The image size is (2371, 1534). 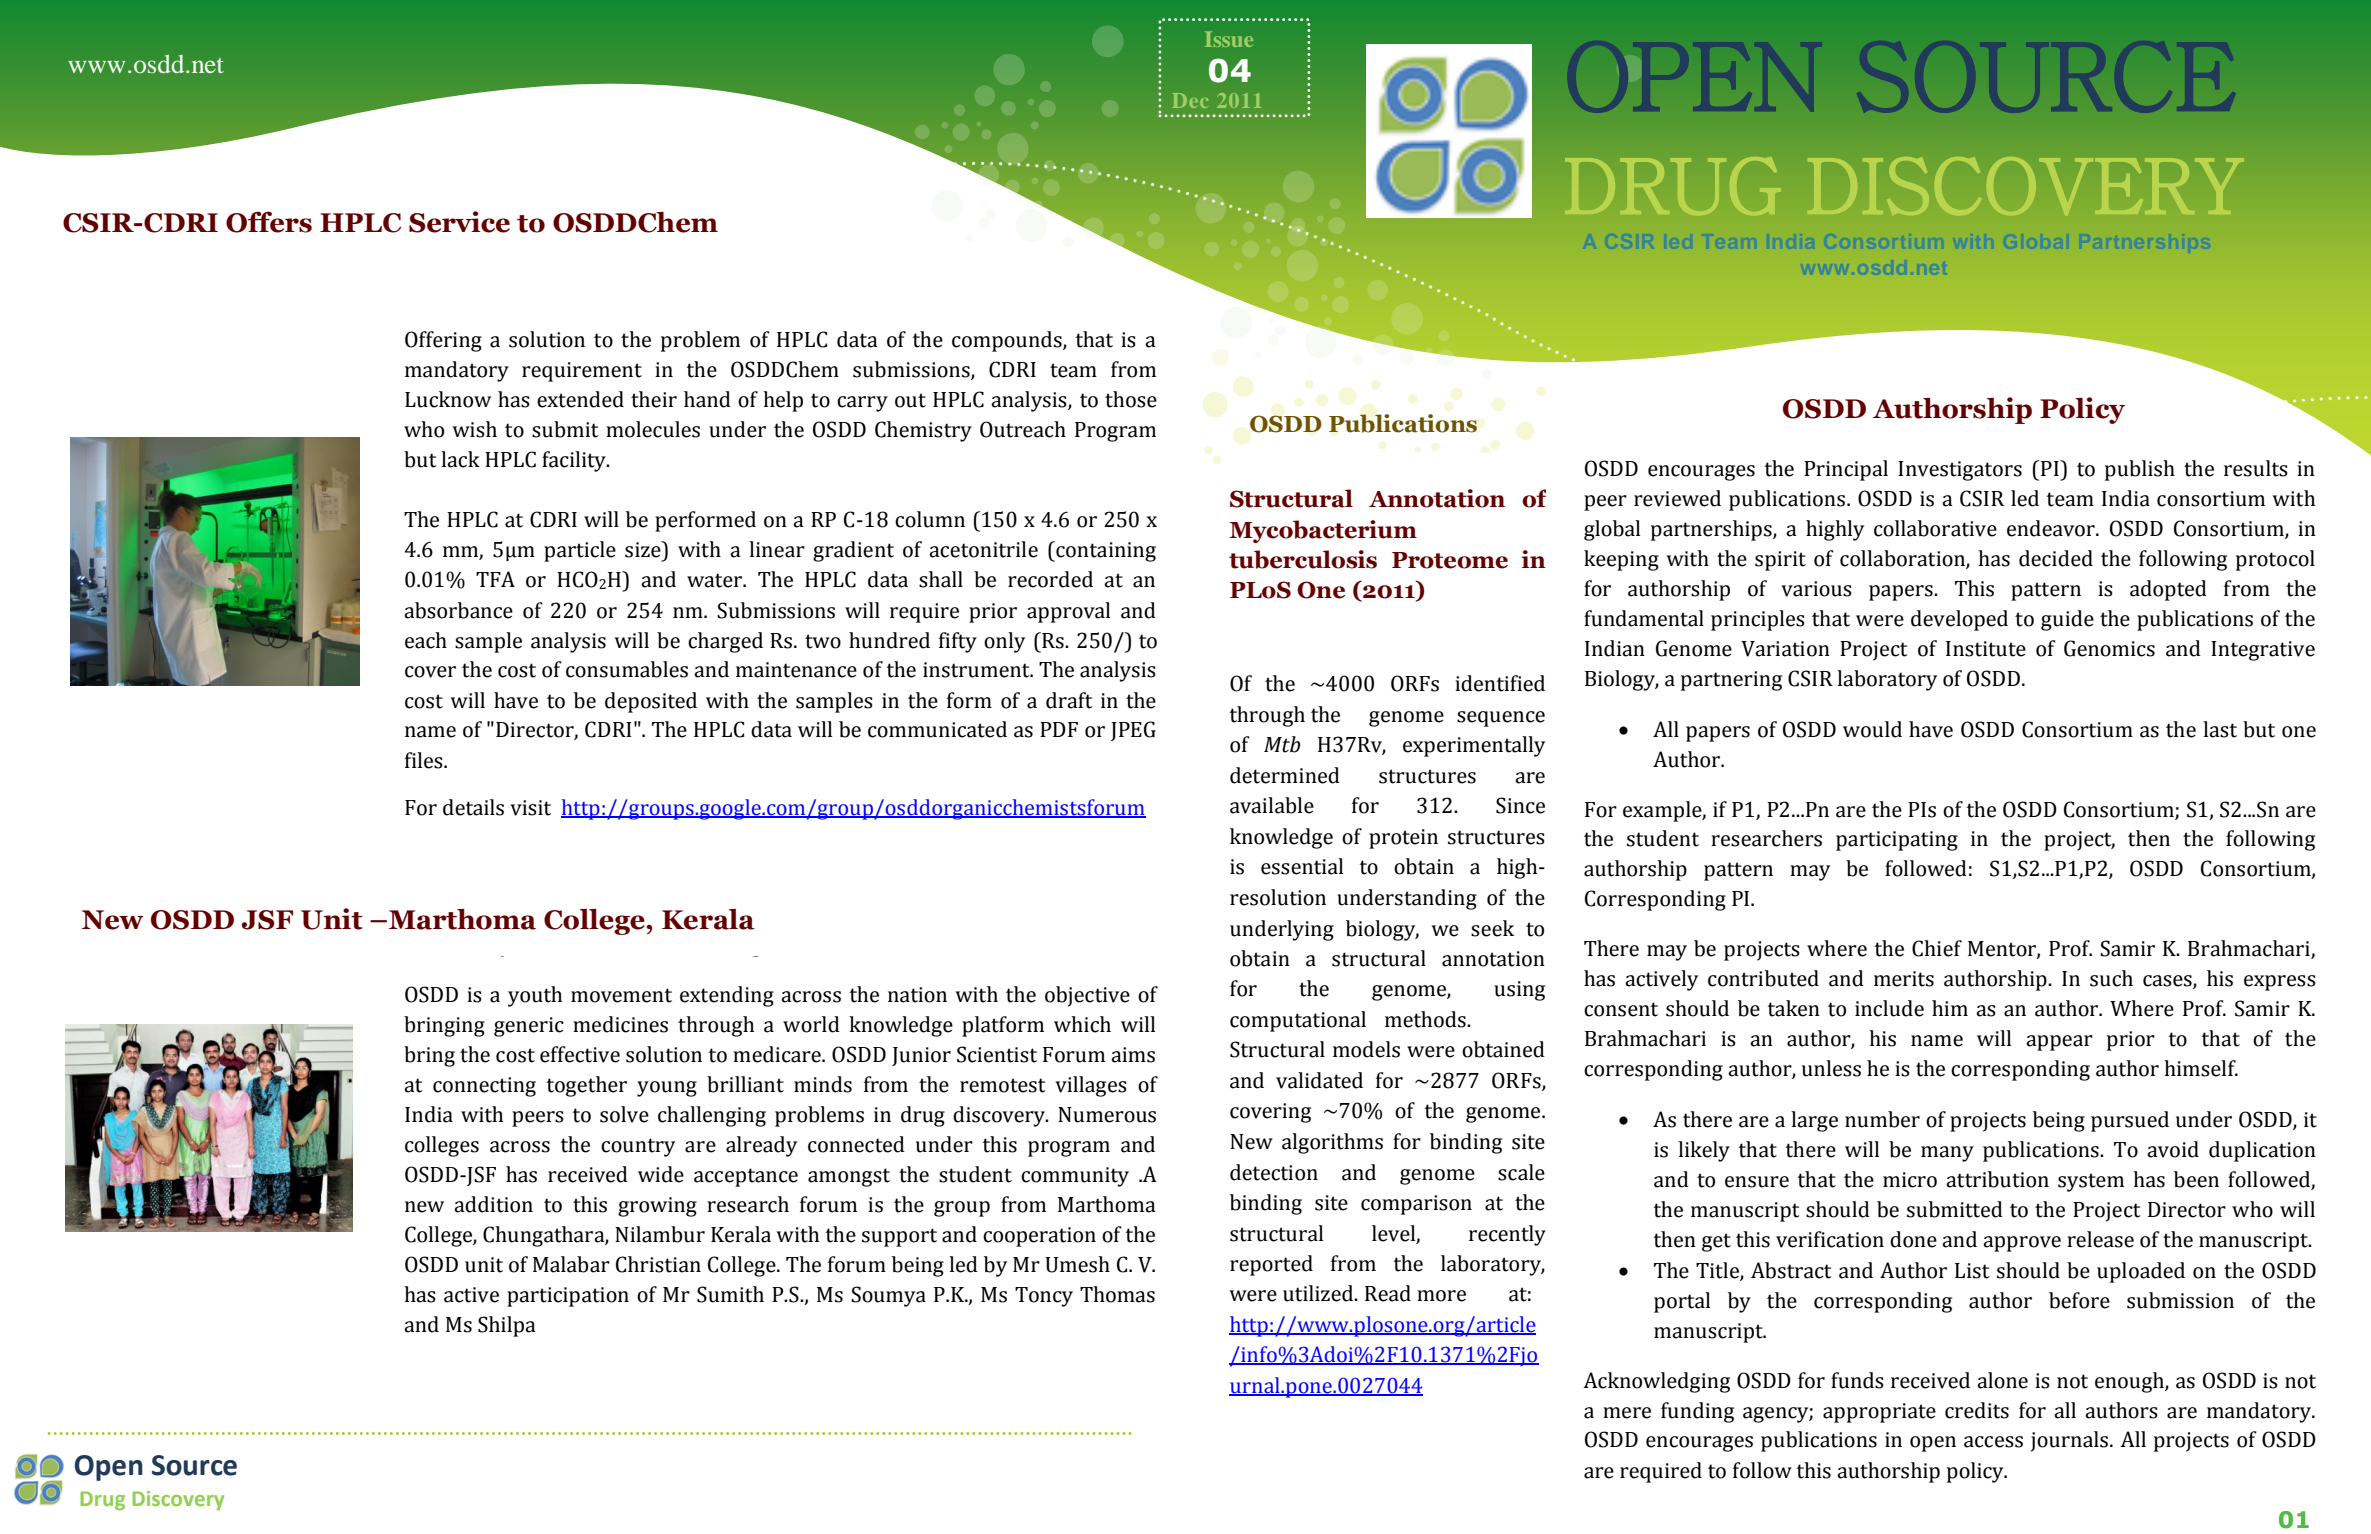 I want to click on participation, so click(x=568, y=1297).
